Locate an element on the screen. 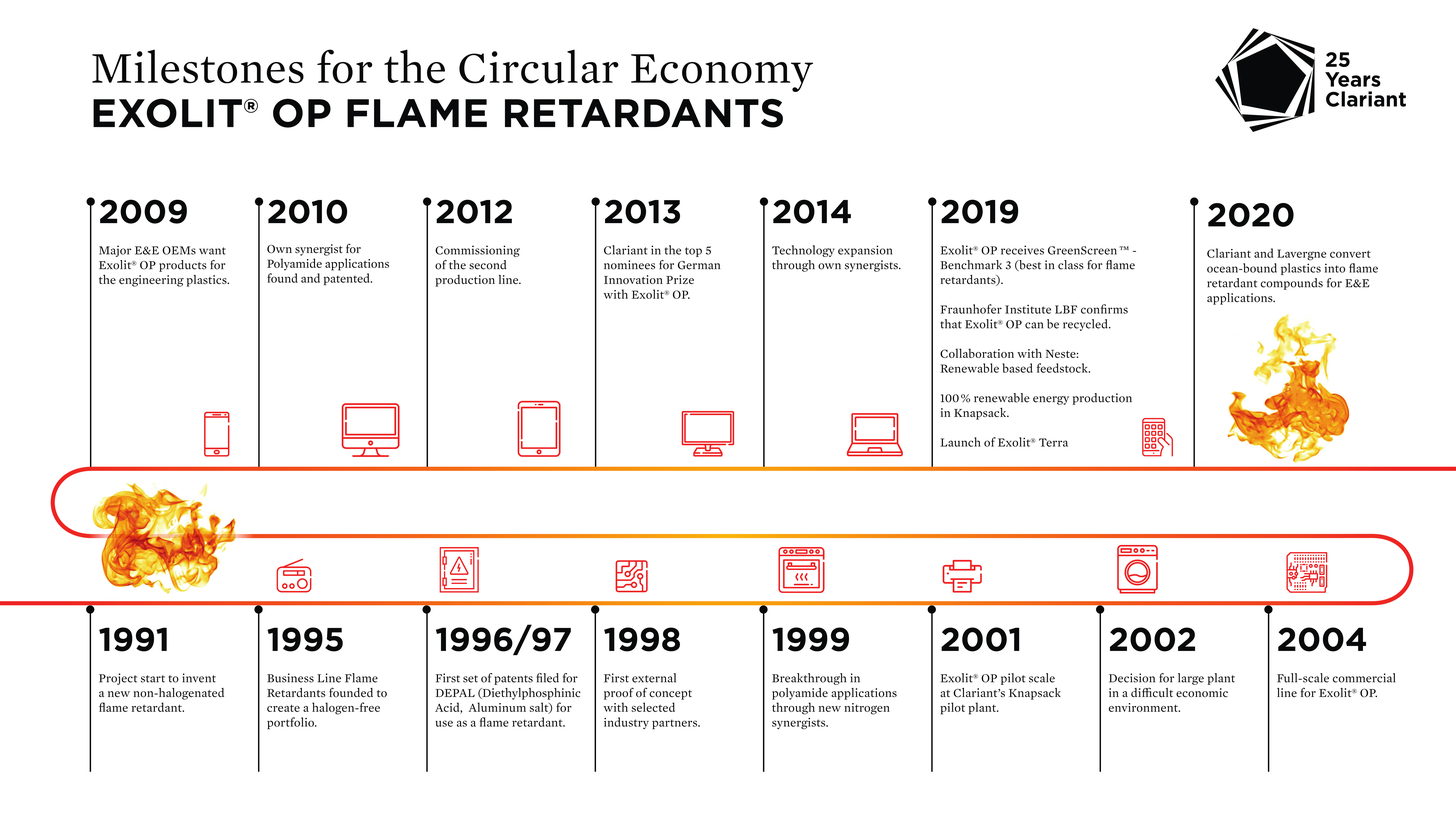 This screenshot has height=821, width=1456. Launch is located at coordinates (961, 442).
